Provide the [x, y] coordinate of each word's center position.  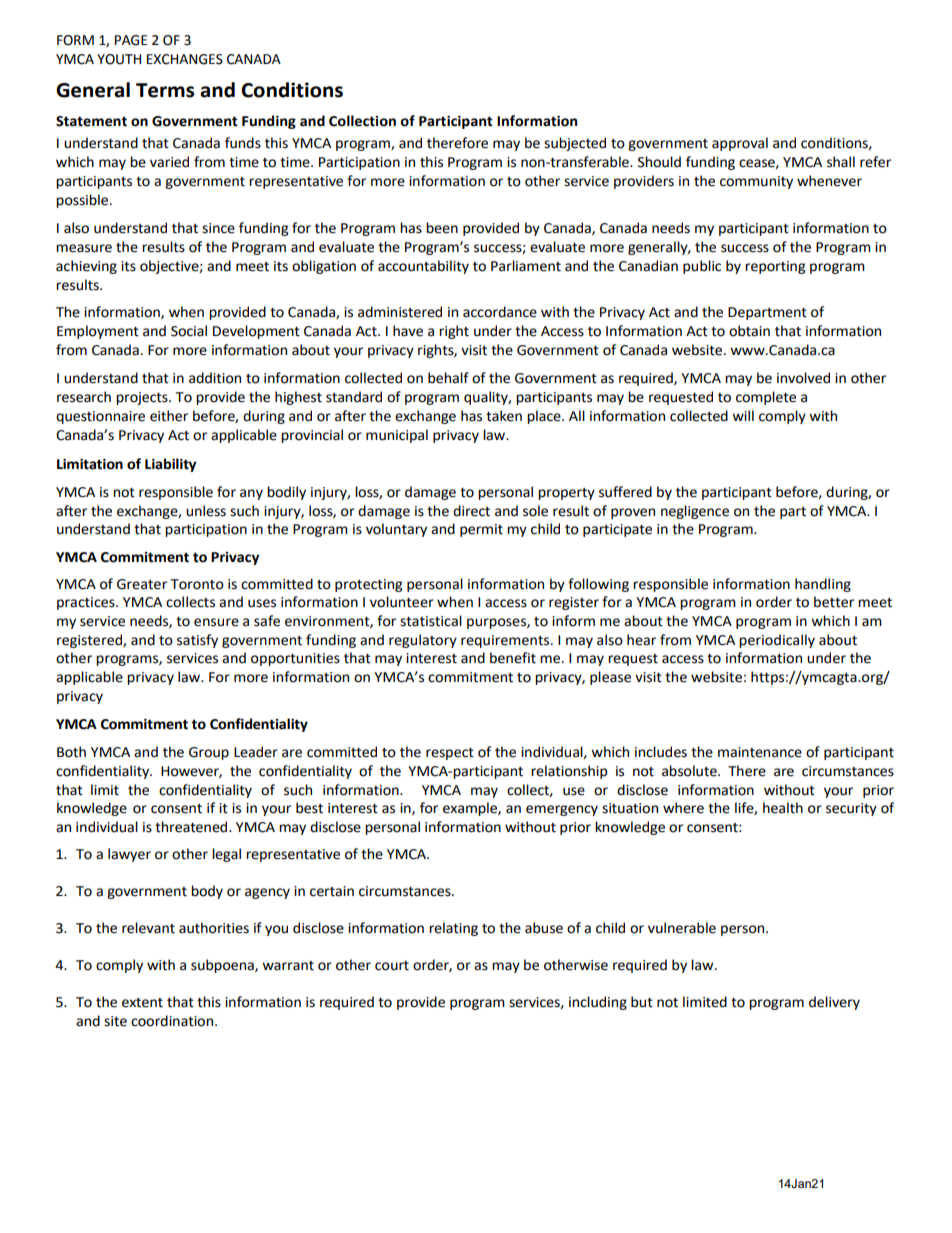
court [392, 966]
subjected [575, 144]
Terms [165, 90]
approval [740, 144]
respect [450, 754]
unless [206, 511]
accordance [500, 312]
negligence [695, 512]
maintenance [760, 752]
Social [189, 331]
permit [481, 530]
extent [142, 1003]
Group [209, 753]
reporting [775, 267]
